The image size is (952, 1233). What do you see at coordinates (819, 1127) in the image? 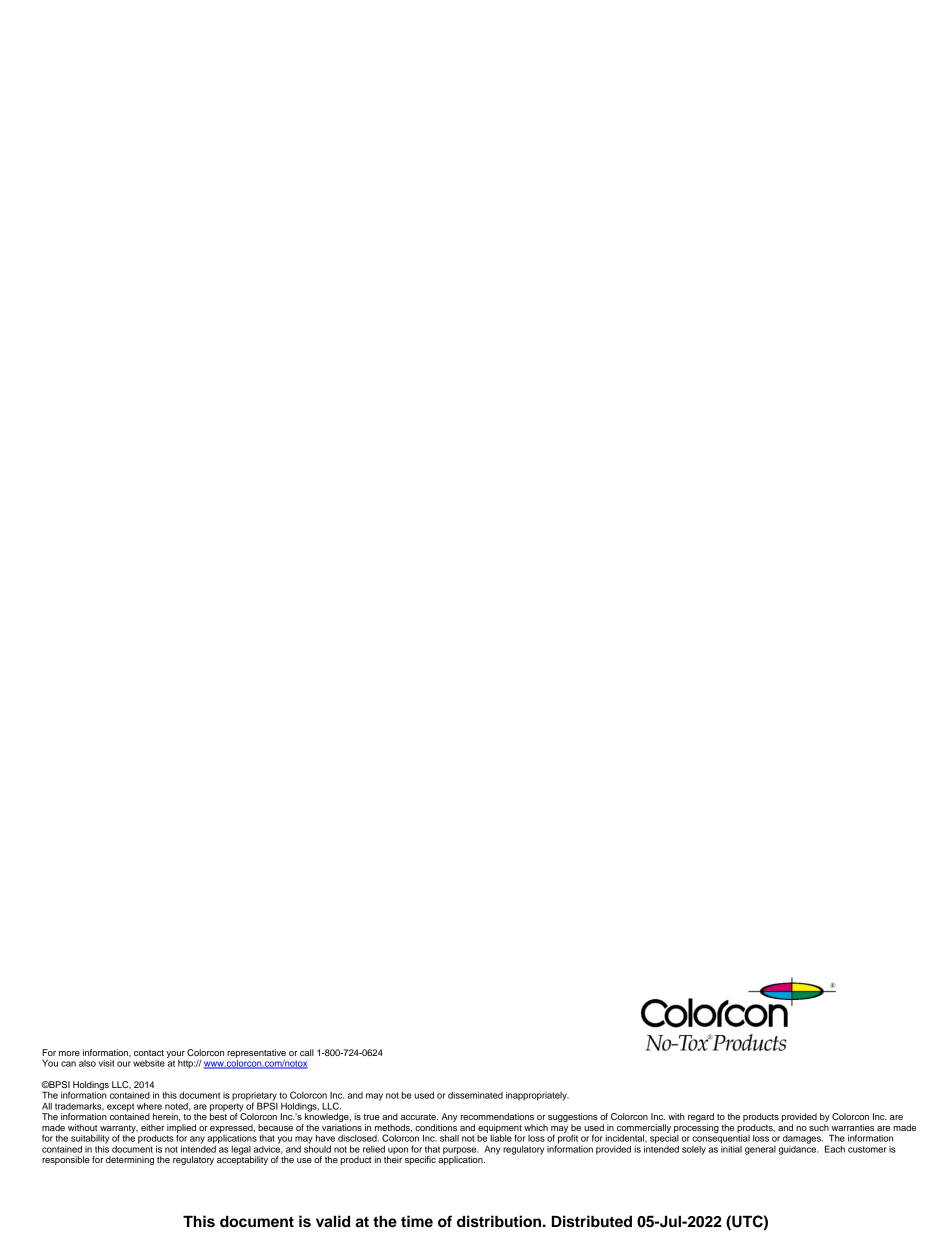
I see `such` at bounding box center [819, 1127].
